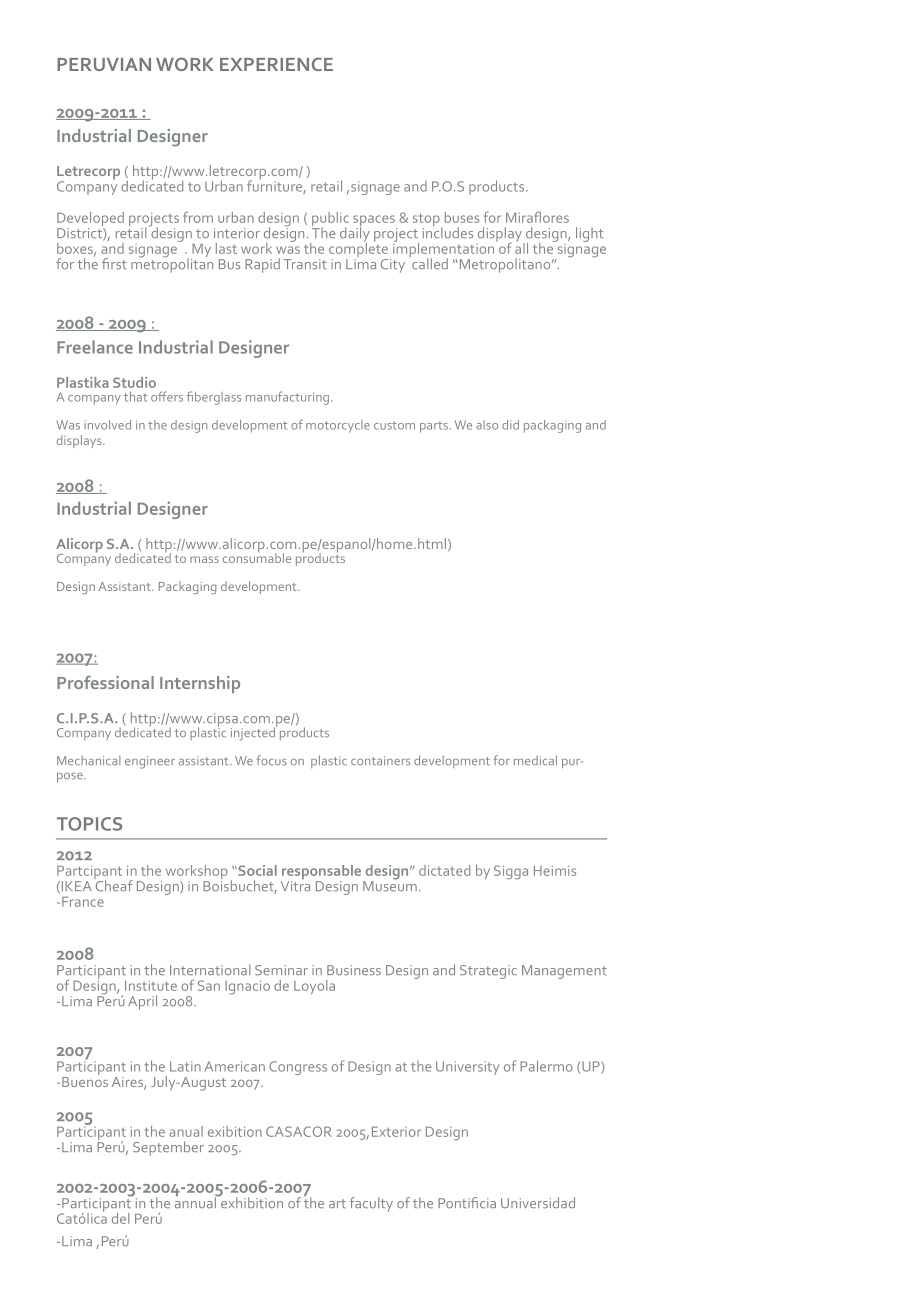  I want to click on motorcycle, so click(338, 426).
